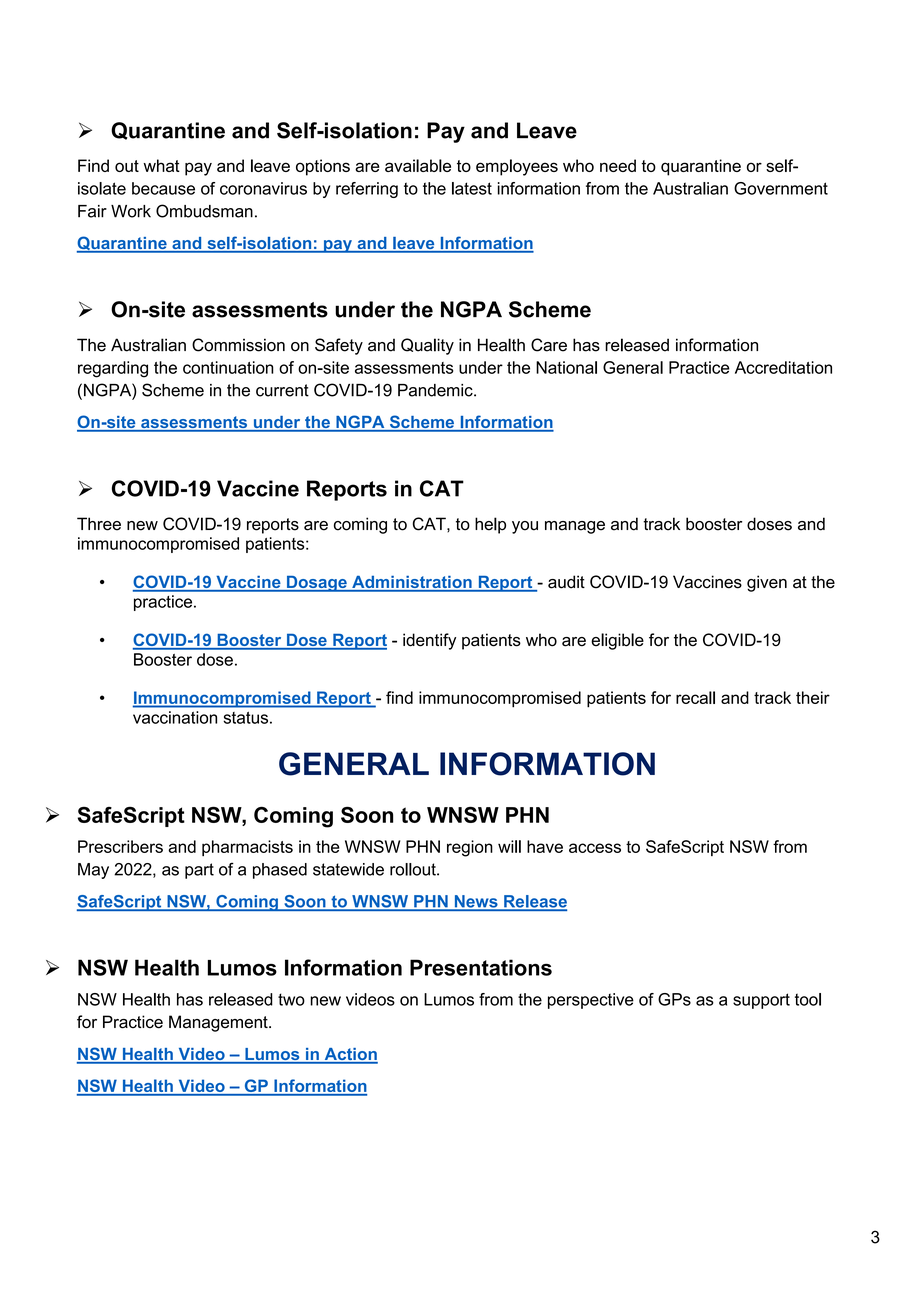 This page has height=1308, width=924. I want to click on two, so click(291, 999).
